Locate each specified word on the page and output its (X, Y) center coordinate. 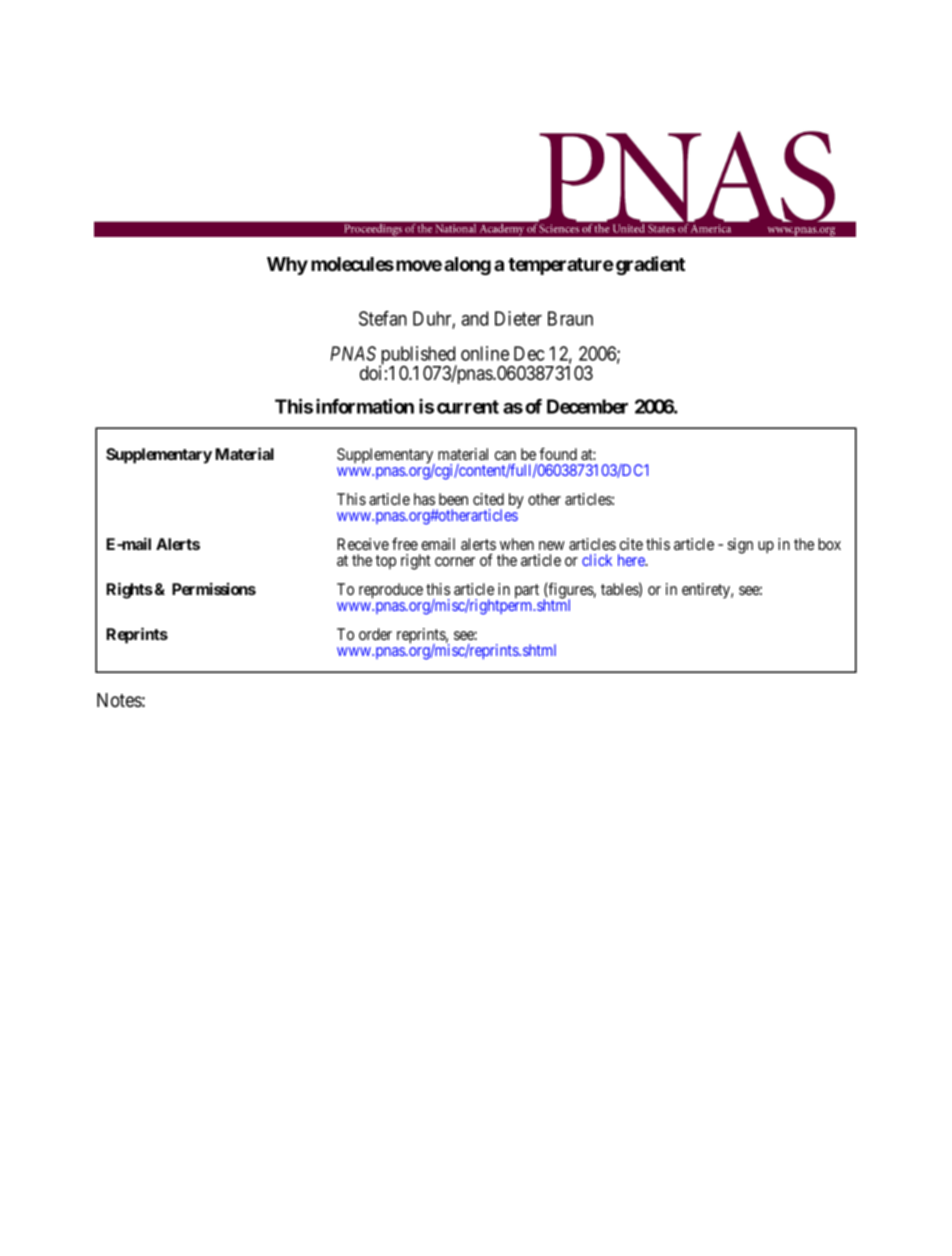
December (587, 406)
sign (740, 546)
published (418, 357)
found (558, 454)
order (375, 634)
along (467, 266)
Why (287, 266)
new (552, 545)
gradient (650, 265)
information (365, 406)
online (485, 353)
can (505, 455)
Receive (363, 544)
